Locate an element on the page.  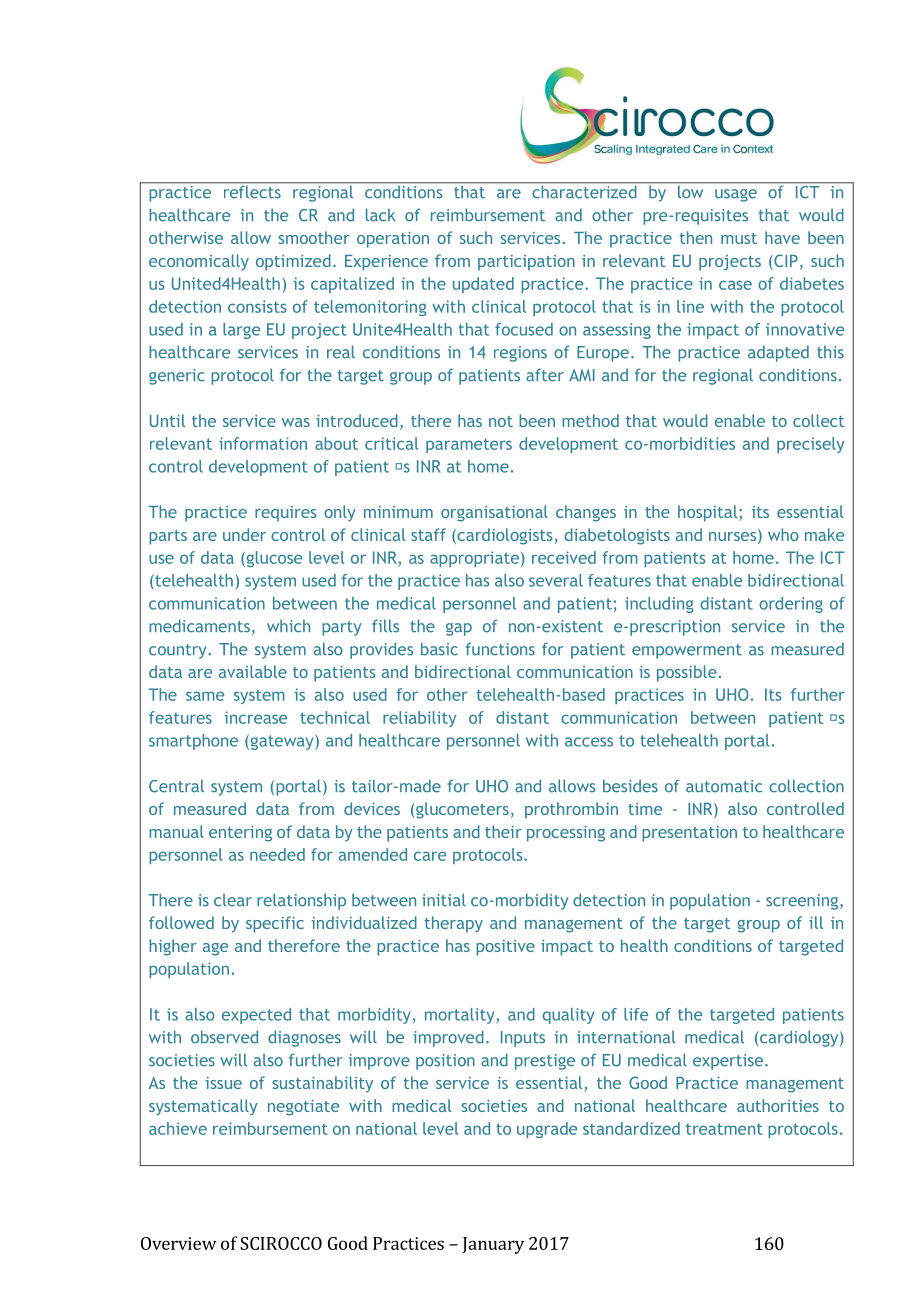
must is located at coordinates (739, 238).
